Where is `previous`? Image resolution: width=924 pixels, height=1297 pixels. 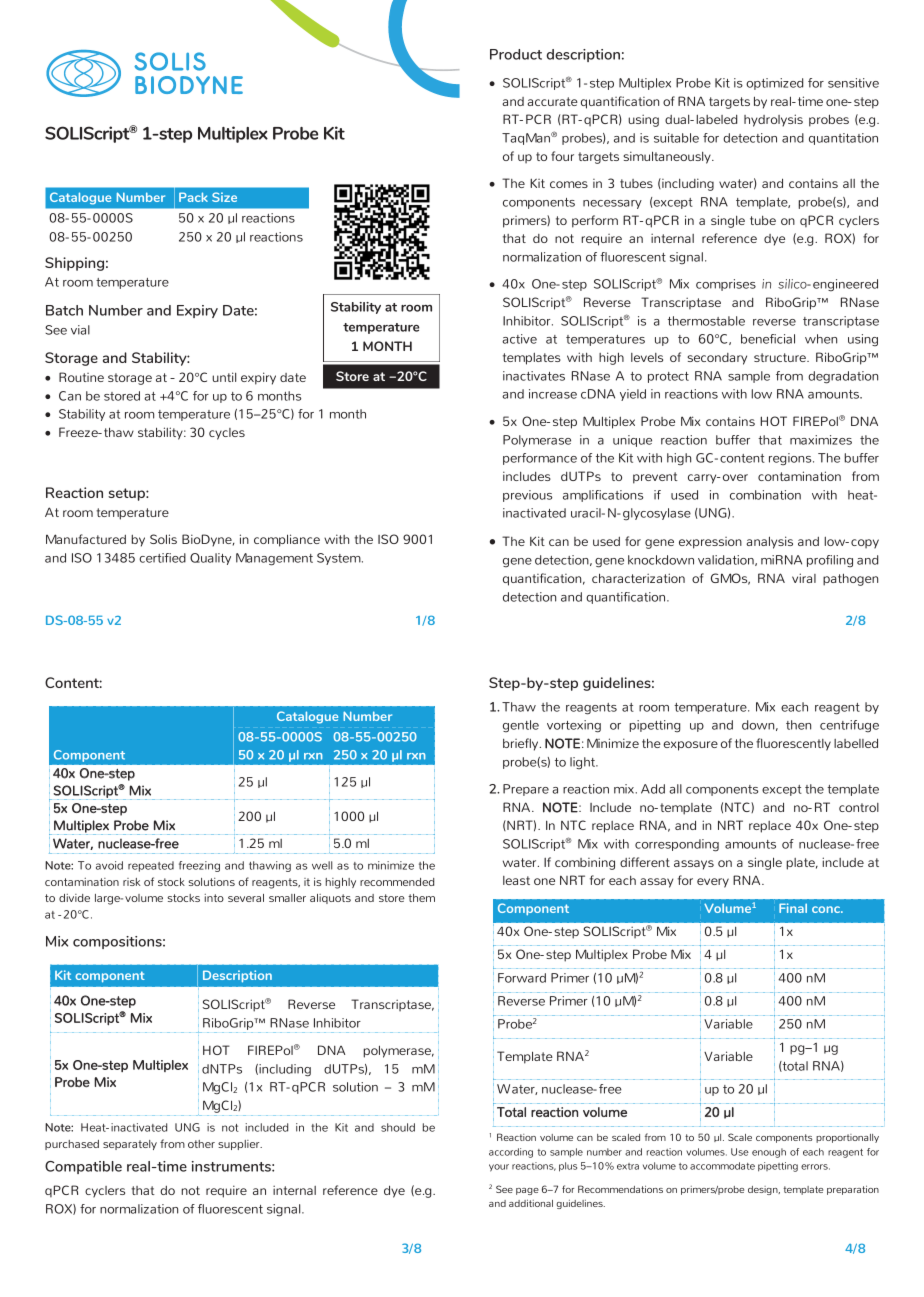 previous is located at coordinates (527, 496).
